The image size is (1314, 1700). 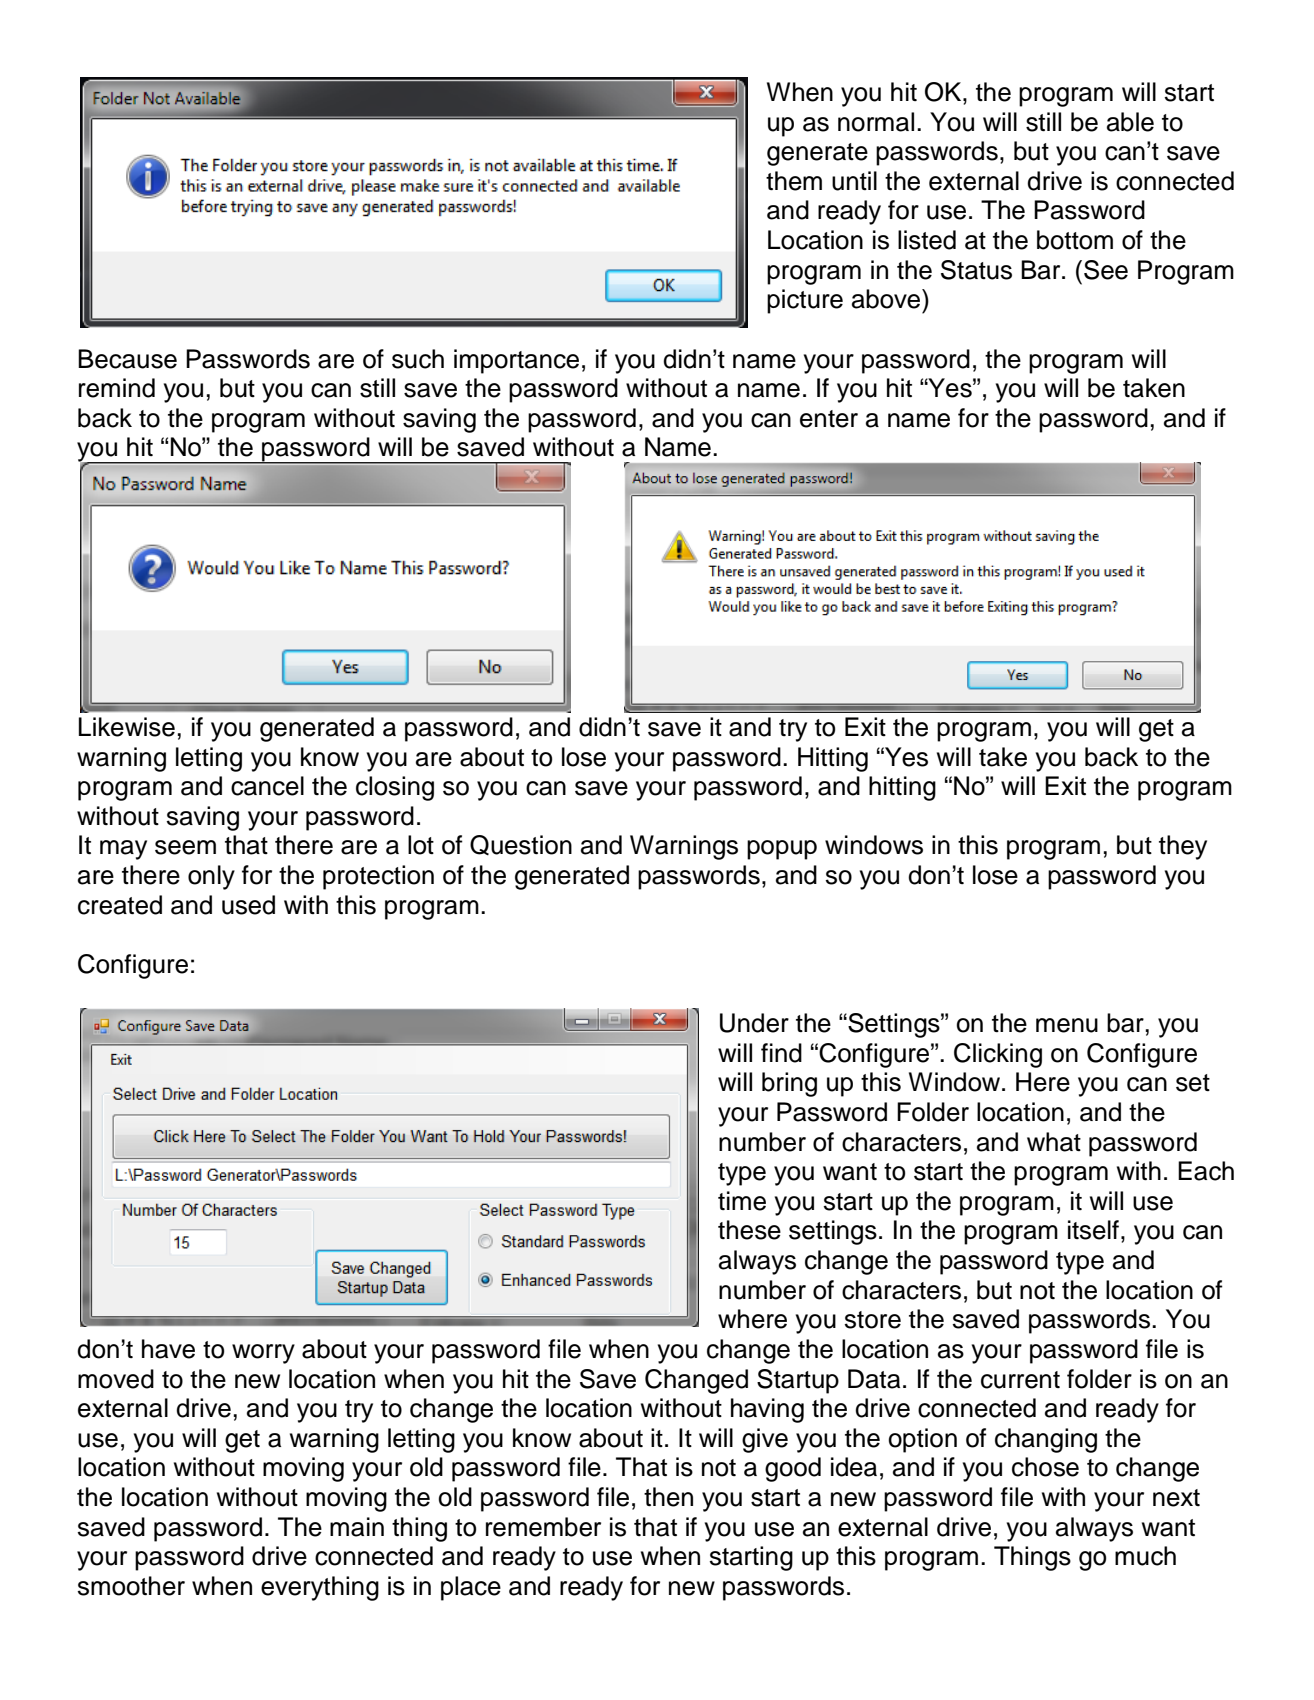 What do you see at coordinates (211, 877) in the page?
I see `only` at bounding box center [211, 877].
